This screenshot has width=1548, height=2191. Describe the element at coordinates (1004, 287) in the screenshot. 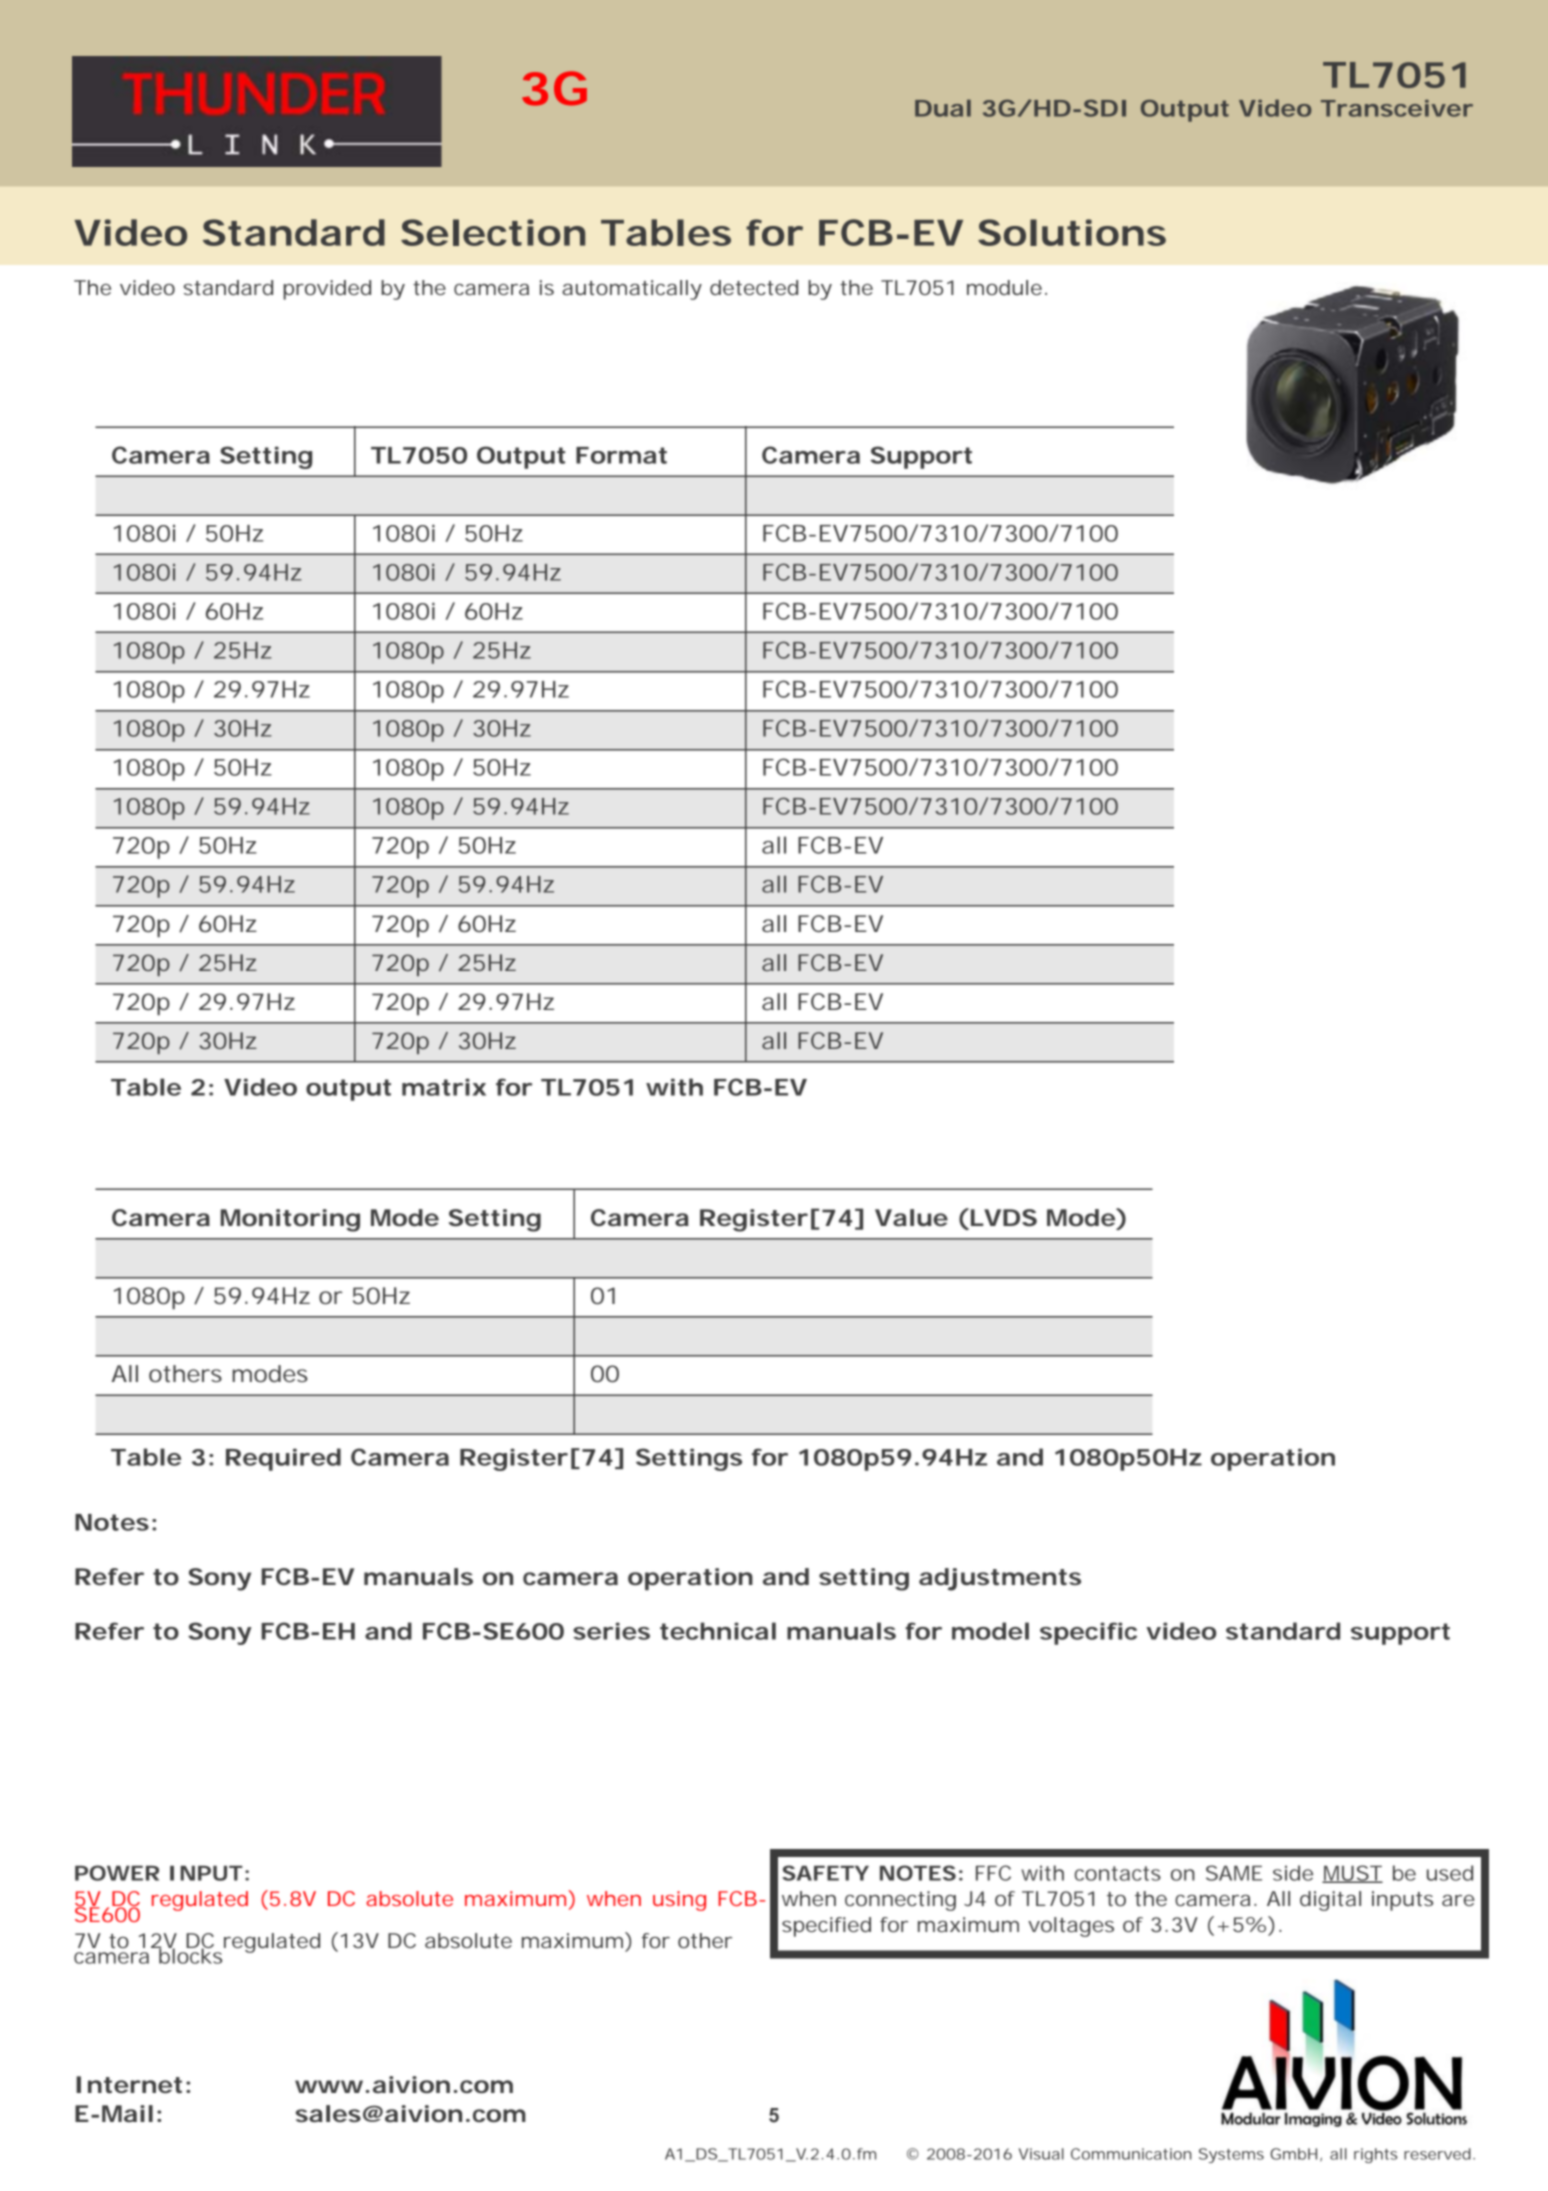

I see `module` at that location.
